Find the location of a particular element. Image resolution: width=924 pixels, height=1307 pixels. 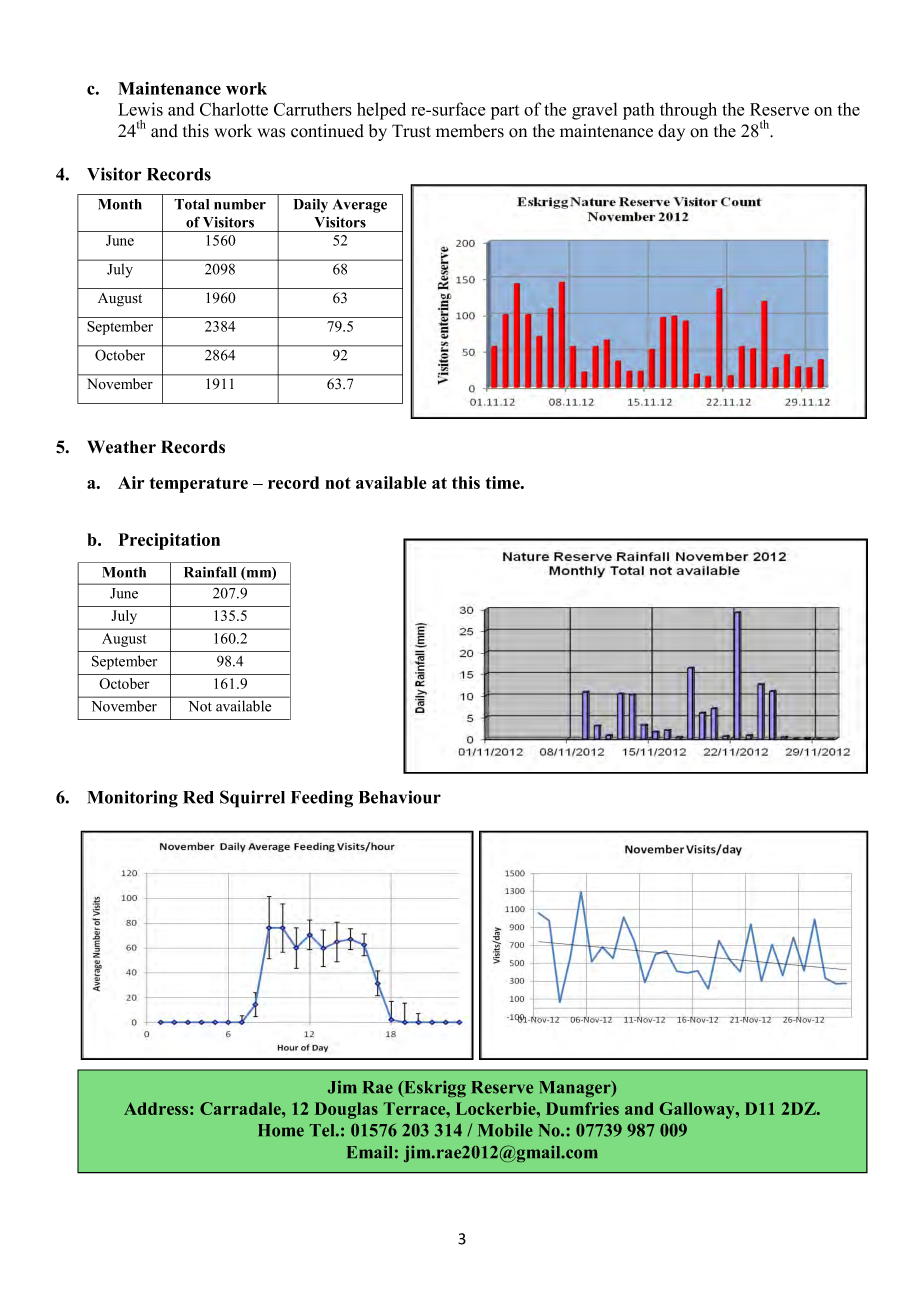

Behaviour is located at coordinates (400, 797).
